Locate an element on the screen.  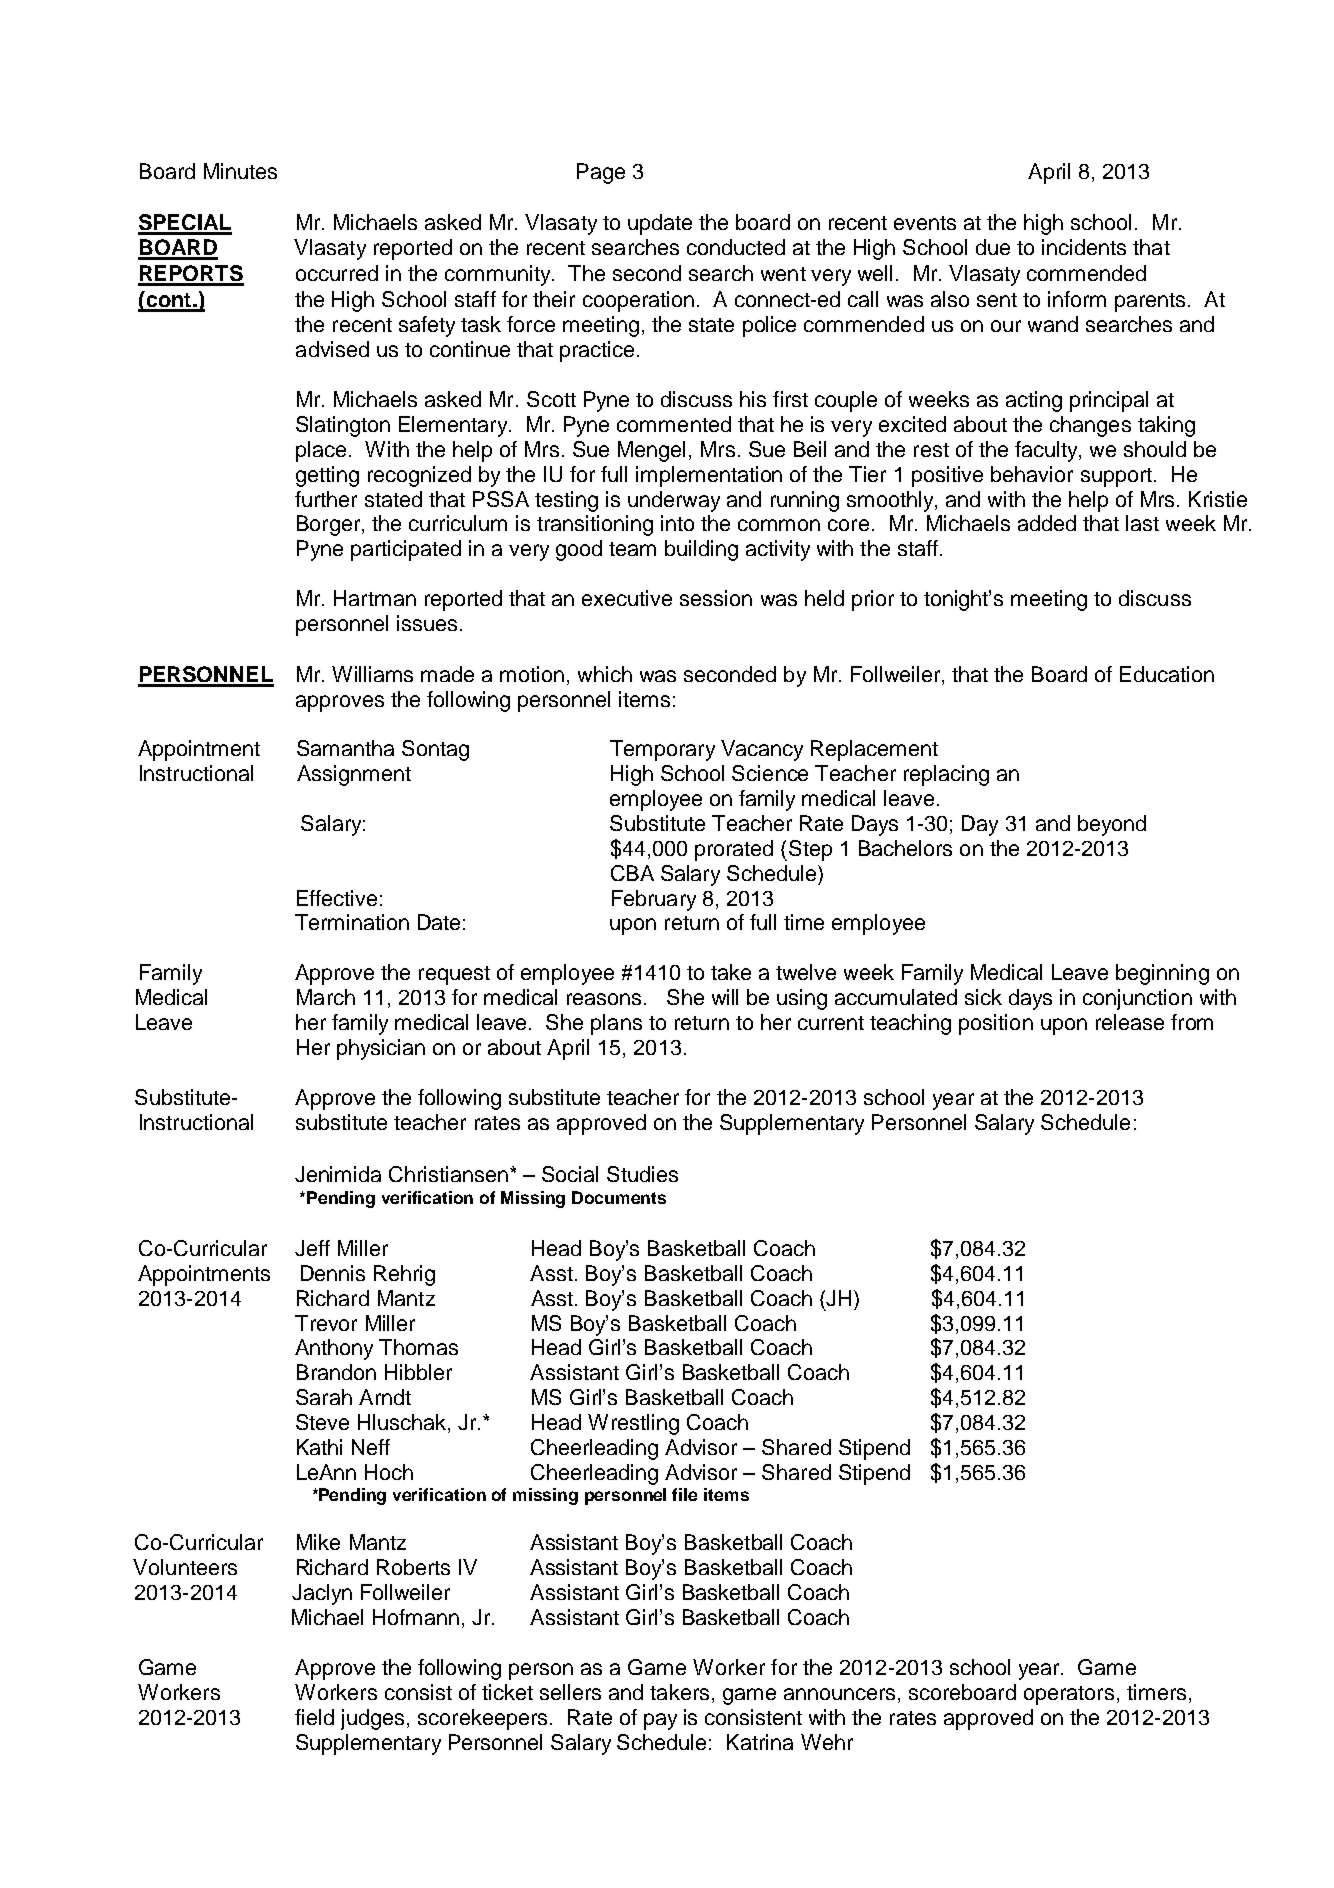
release is located at coordinates (1130, 1022).
